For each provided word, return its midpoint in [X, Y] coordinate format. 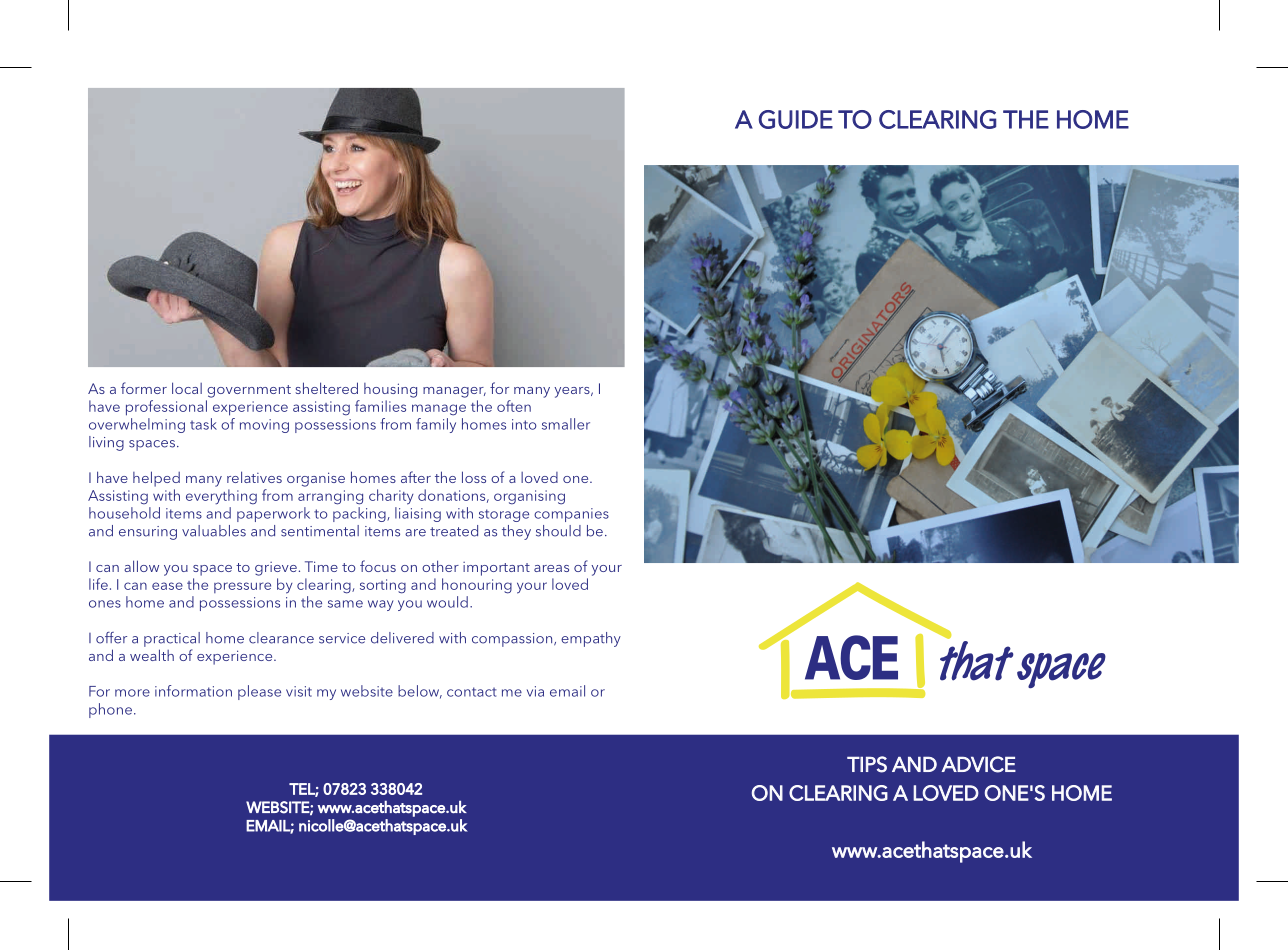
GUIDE [796, 119]
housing [390, 390]
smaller [566, 424]
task [203, 424]
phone [110, 710]
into [524, 424]
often [514, 406]
